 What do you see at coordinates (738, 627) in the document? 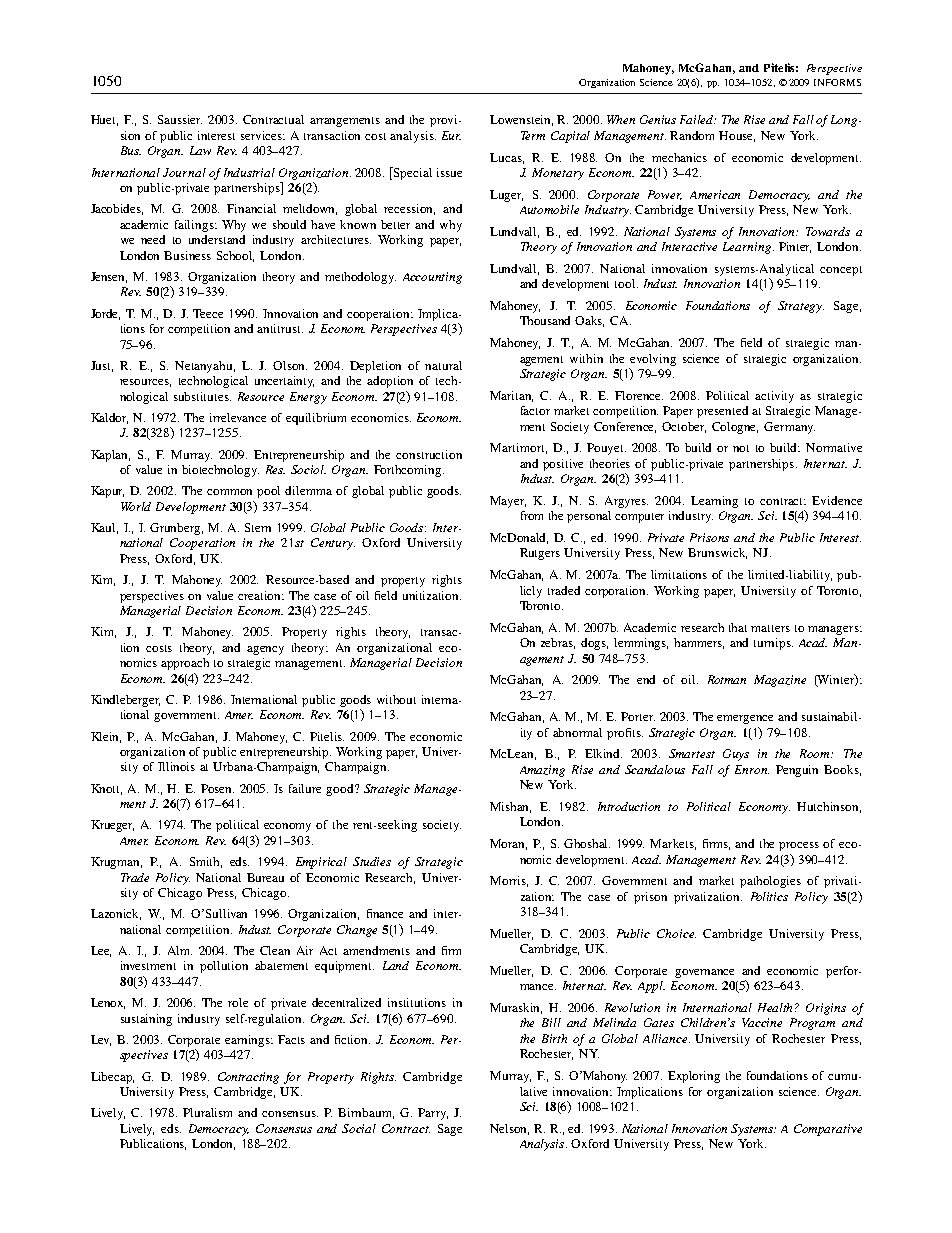
I see `that` at bounding box center [738, 627].
